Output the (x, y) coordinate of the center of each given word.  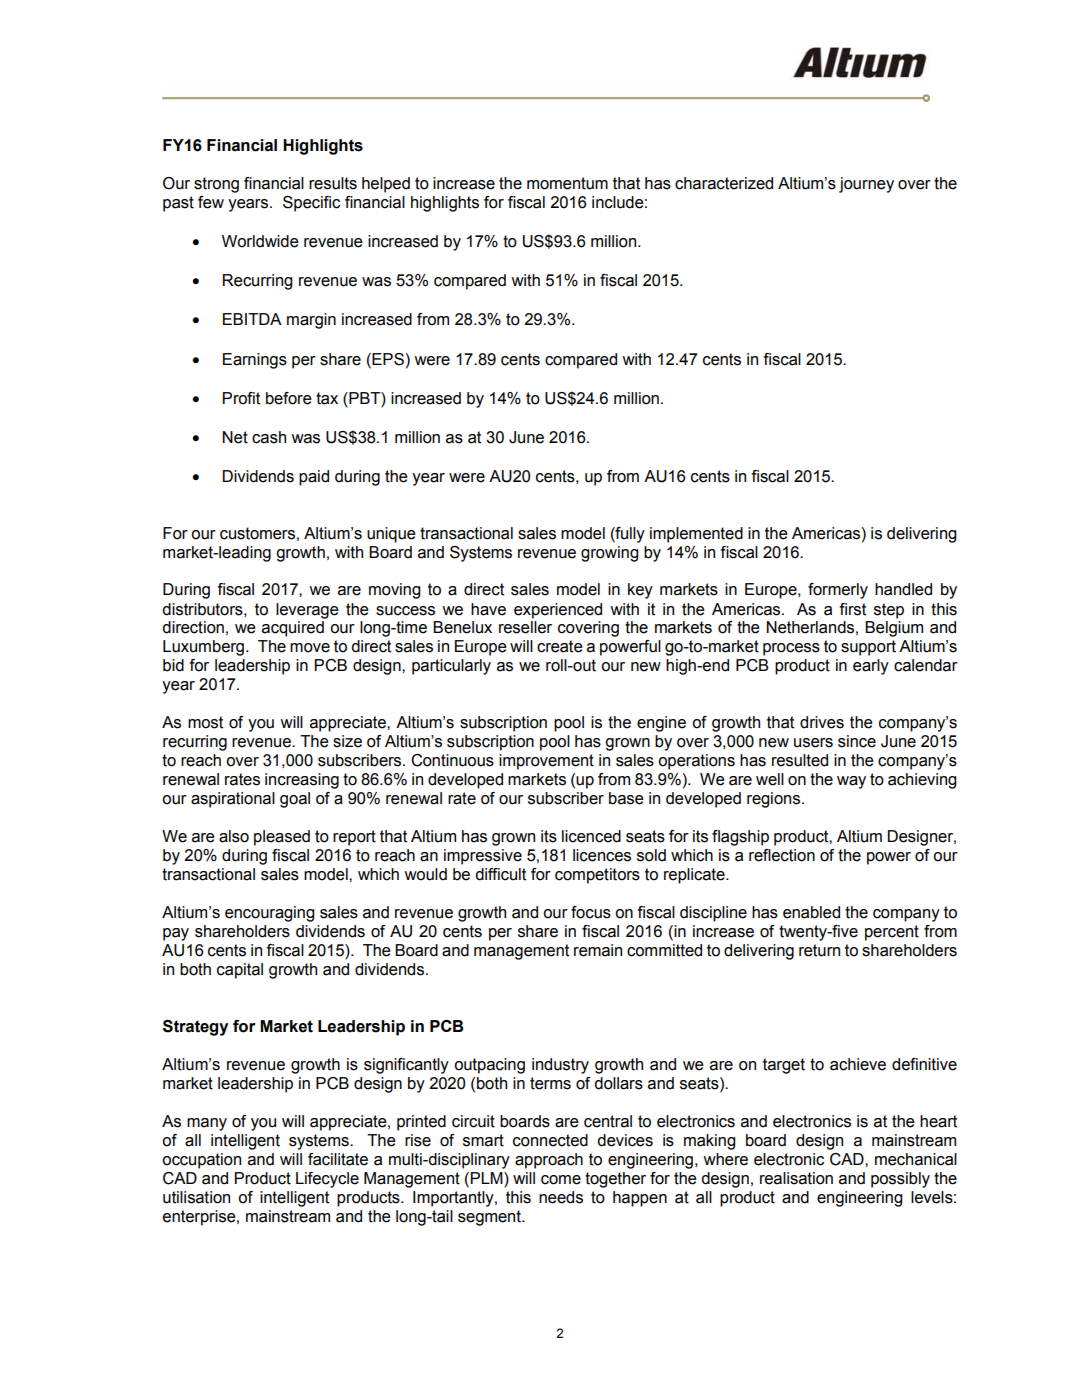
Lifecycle (327, 1180)
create (560, 646)
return (819, 950)
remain (598, 950)
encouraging (270, 914)
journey (866, 185)
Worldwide (260, 241)
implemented (696, 535)
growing (610, 554)
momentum (567, 183)
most (205, 722)
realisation (796, 1178)
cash (269, 437)
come (561, 1180)
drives (822, 722)
